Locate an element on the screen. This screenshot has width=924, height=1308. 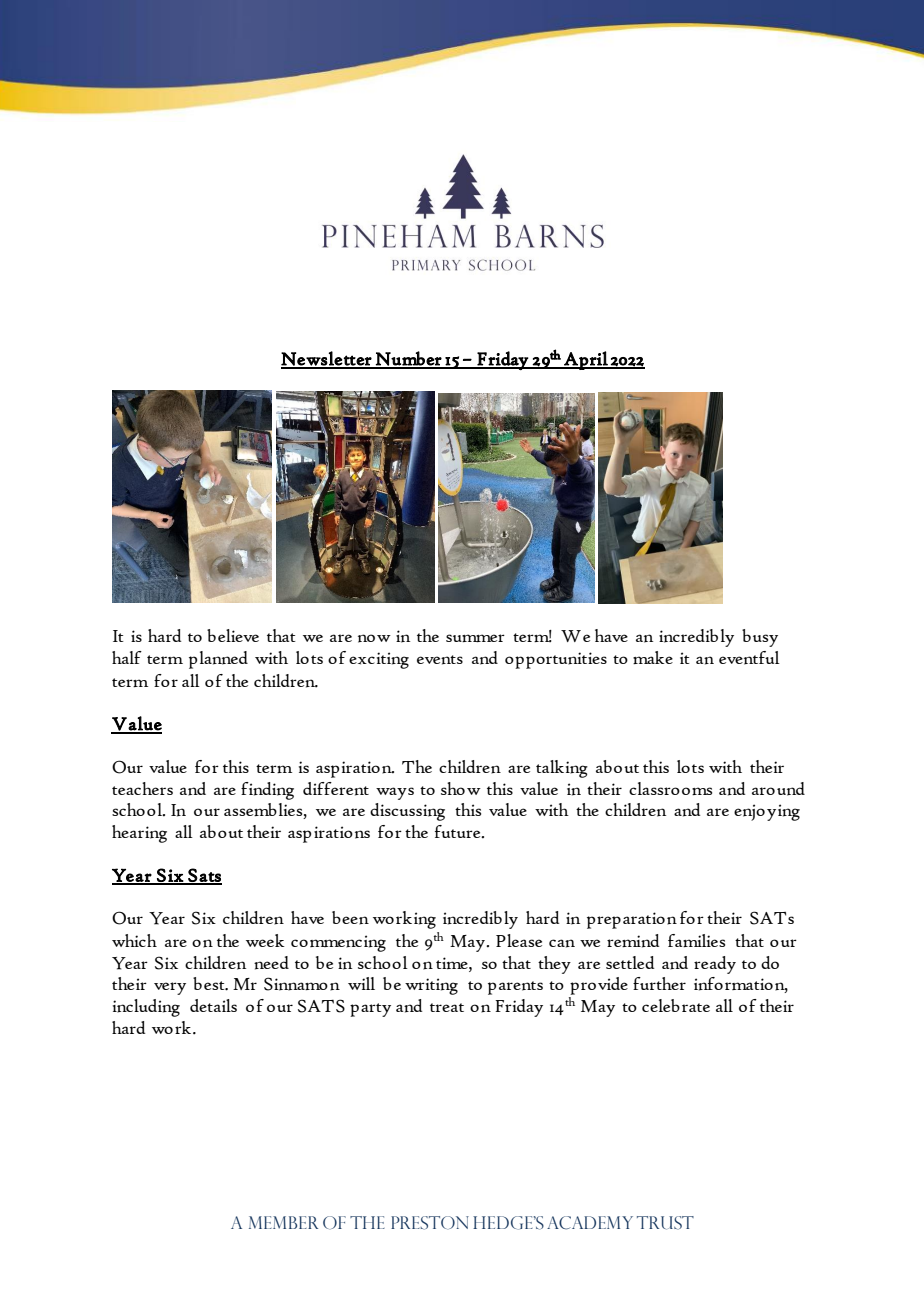
Number is located at coordinates (408, 359).
